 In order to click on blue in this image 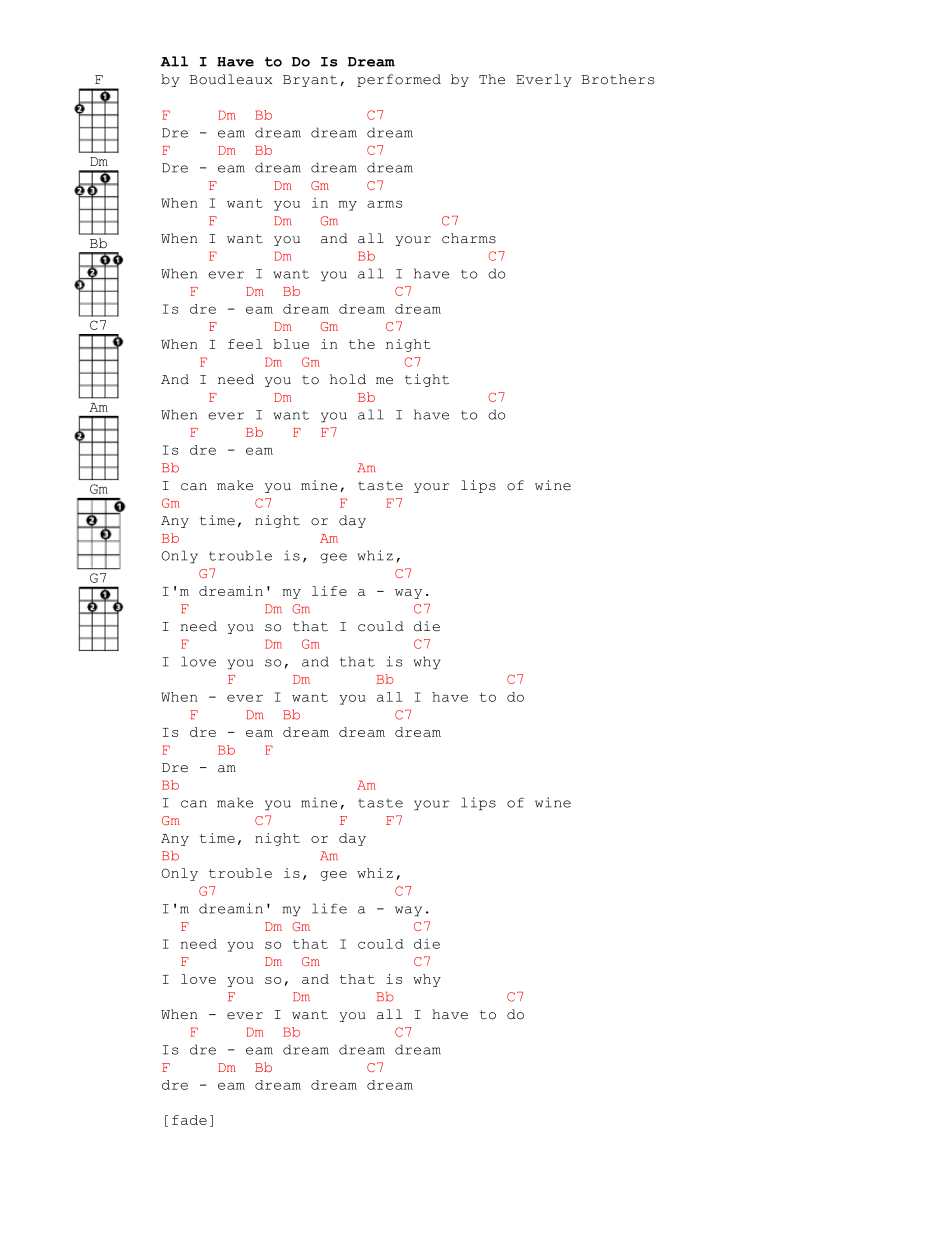, I will do `click(291, 344)`.
